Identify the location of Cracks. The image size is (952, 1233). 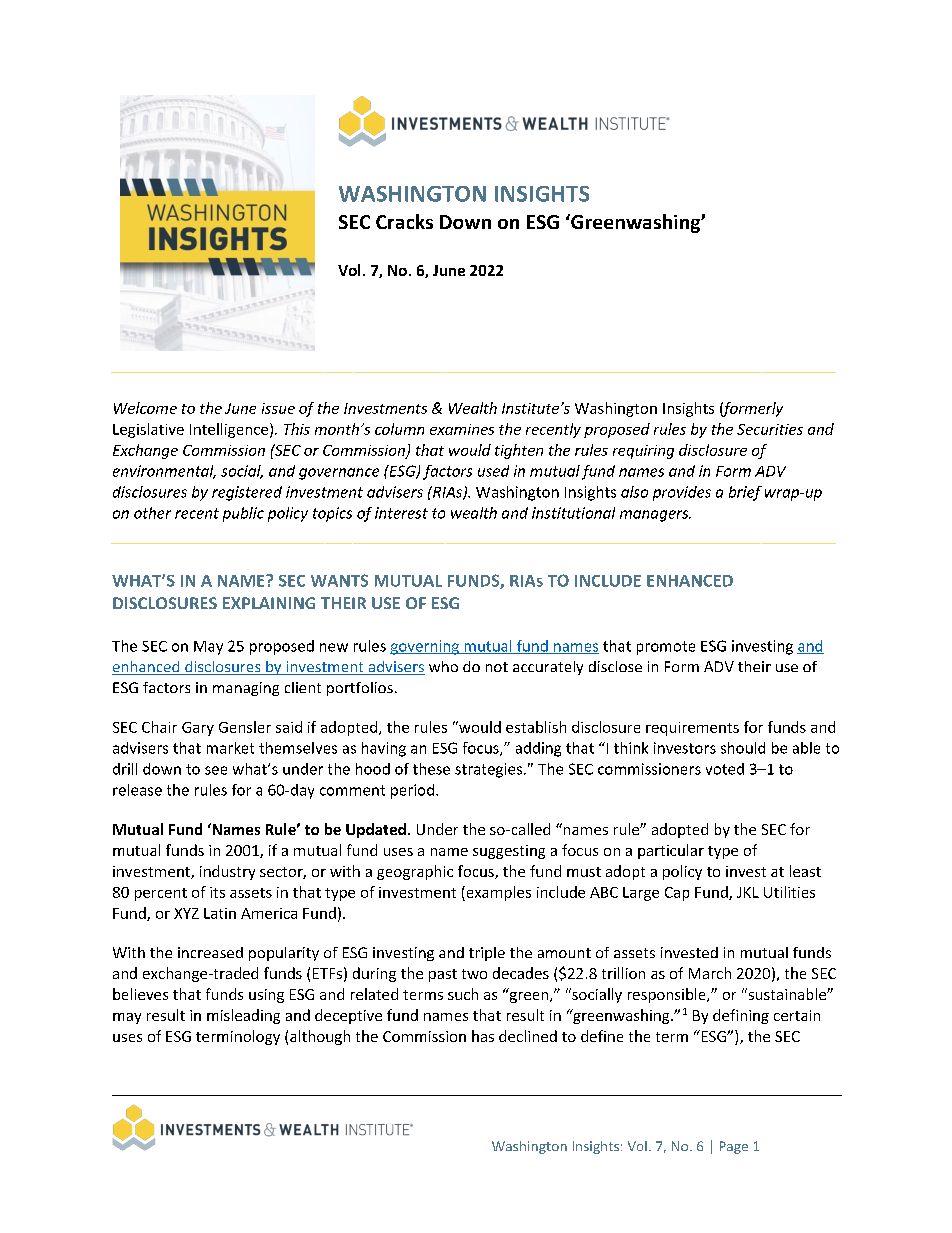
(404, 221).
